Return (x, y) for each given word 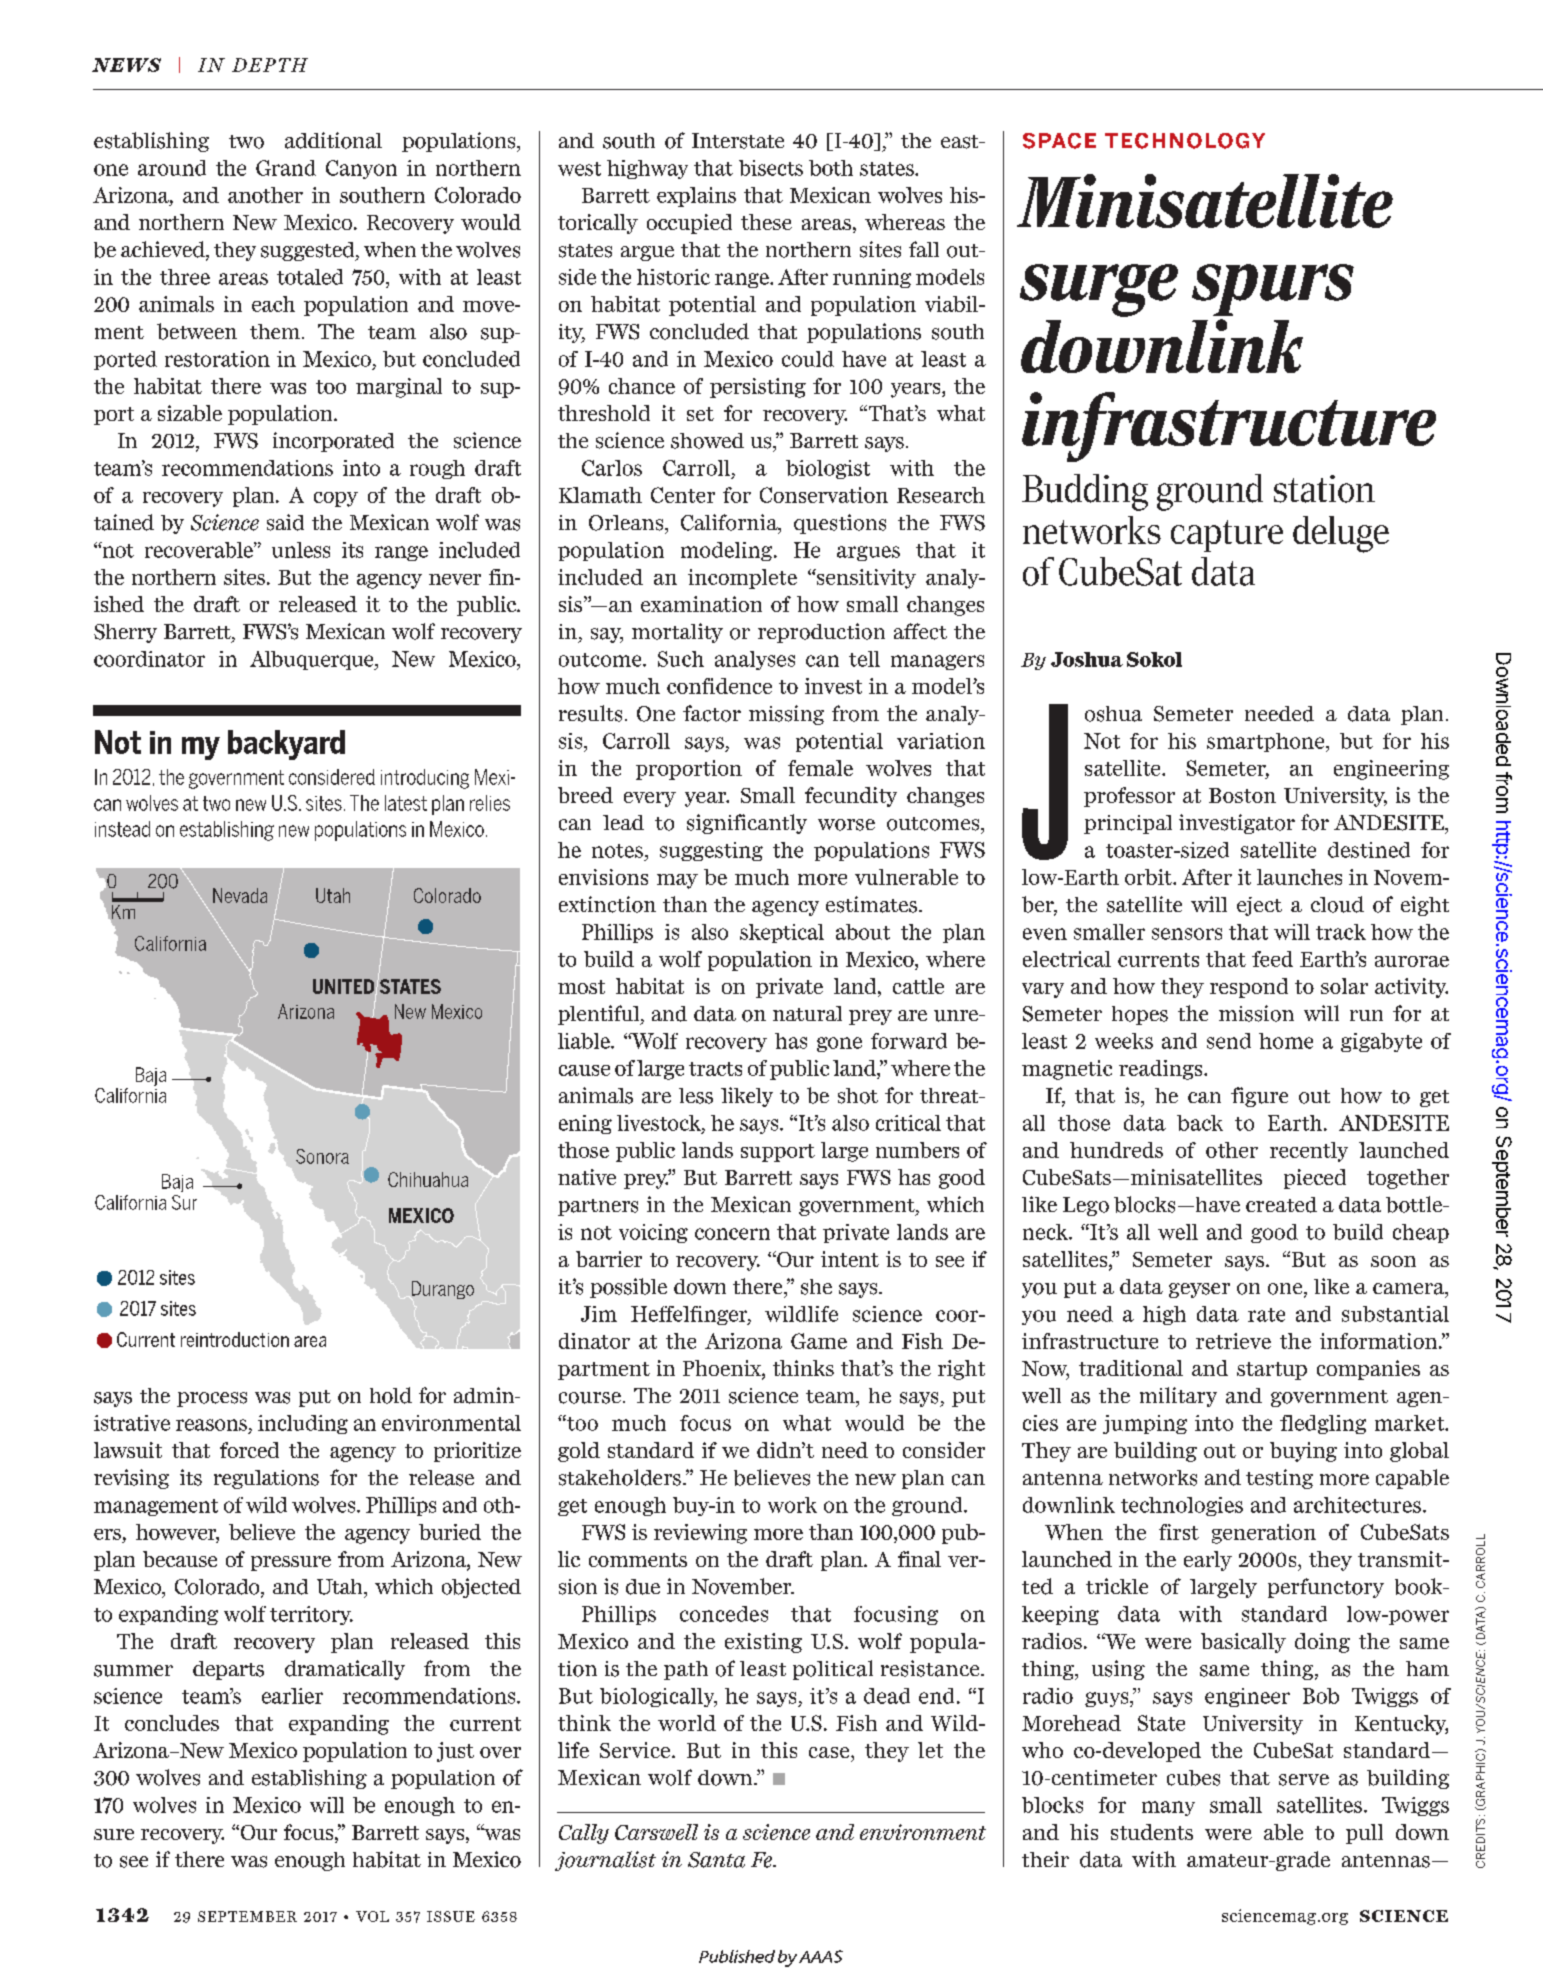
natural (807, 1013)
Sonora (322, 1156)
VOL (372, 1916)
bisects (771, 168)
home (1286, 1041)
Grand (286, 168)
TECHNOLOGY (1185, 141)
